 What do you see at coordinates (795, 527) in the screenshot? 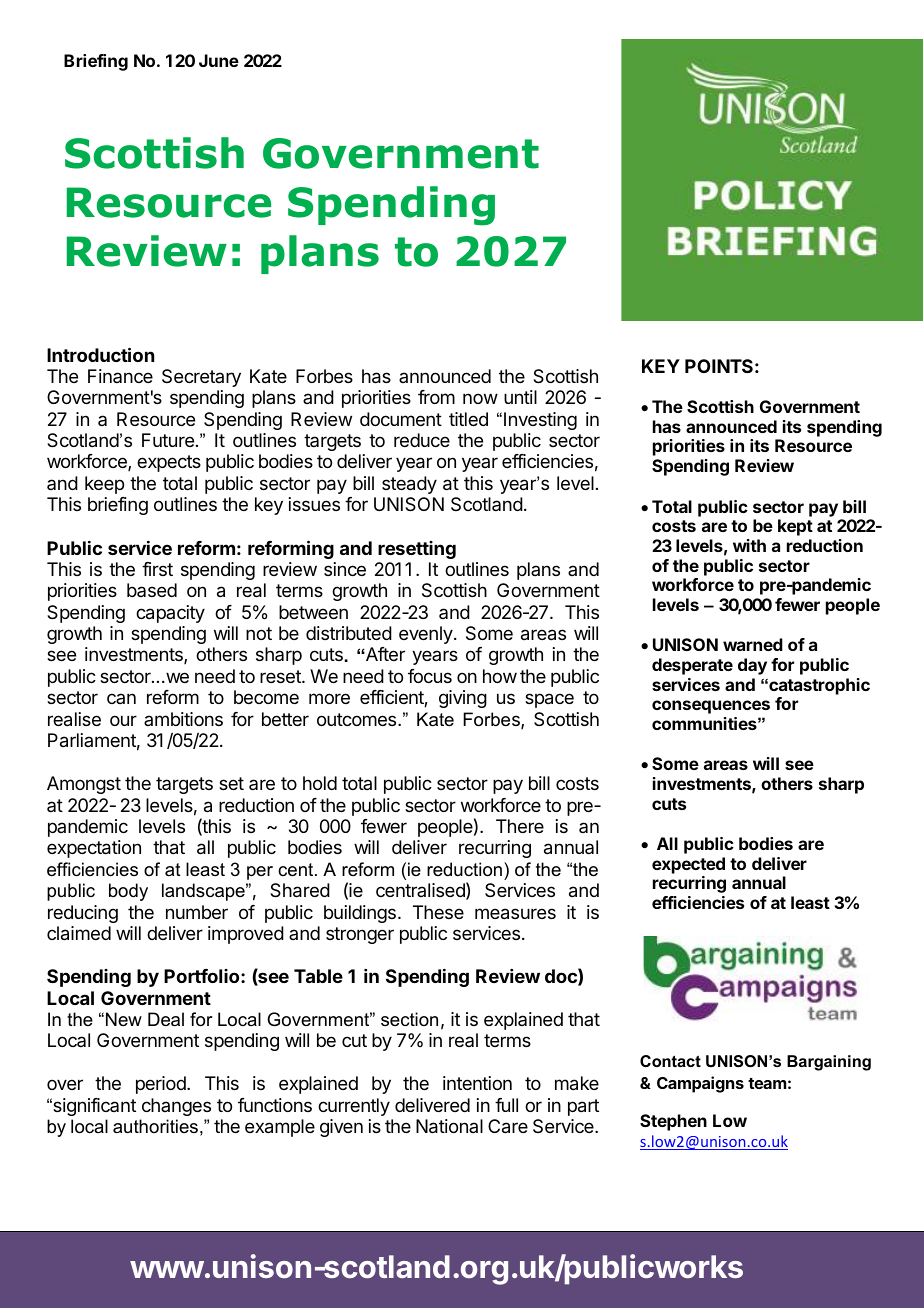
I see `kept` at bounding box center [795, 527].
